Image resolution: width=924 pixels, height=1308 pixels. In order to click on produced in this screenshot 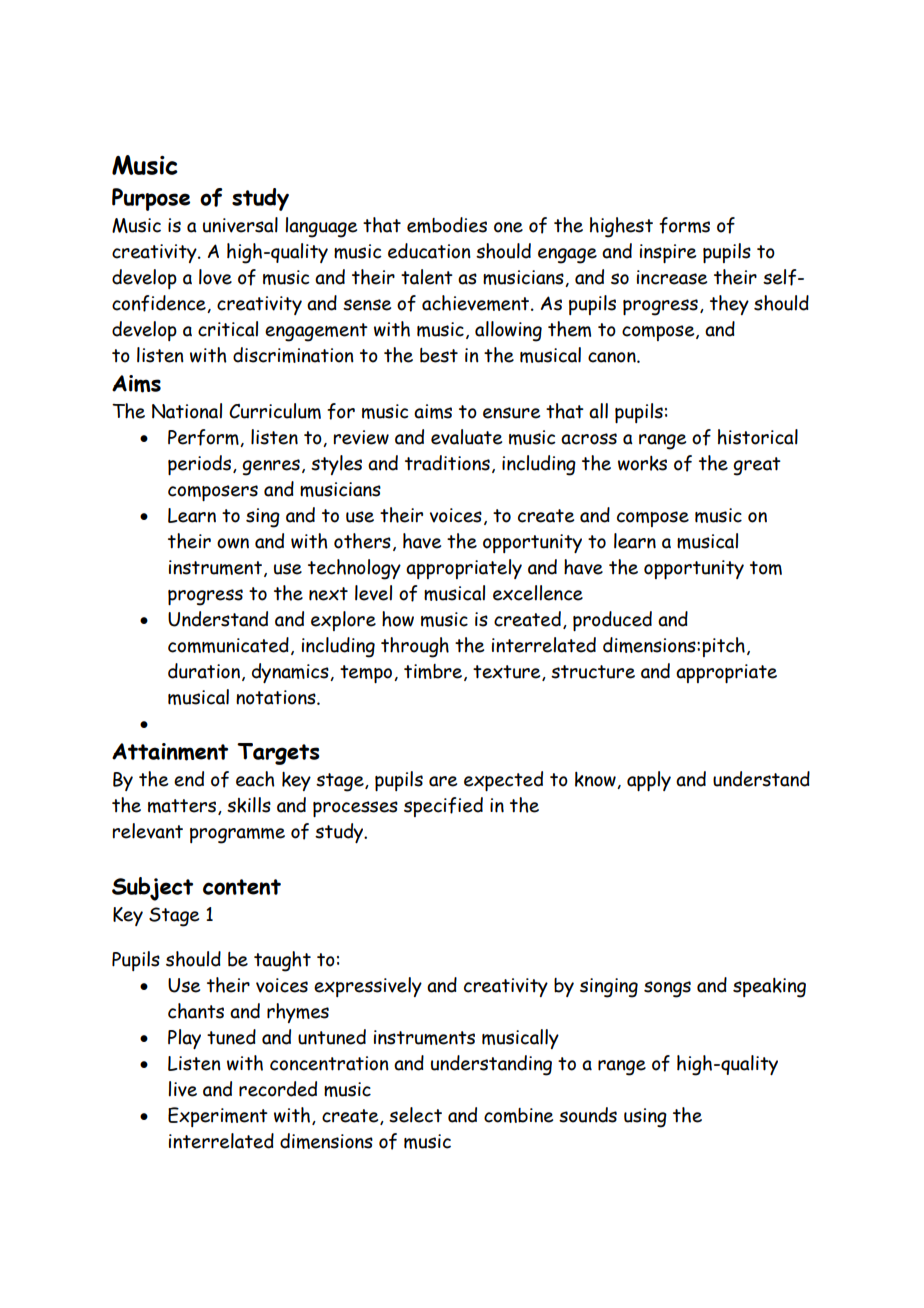, I will do `click(612, 621)`.
